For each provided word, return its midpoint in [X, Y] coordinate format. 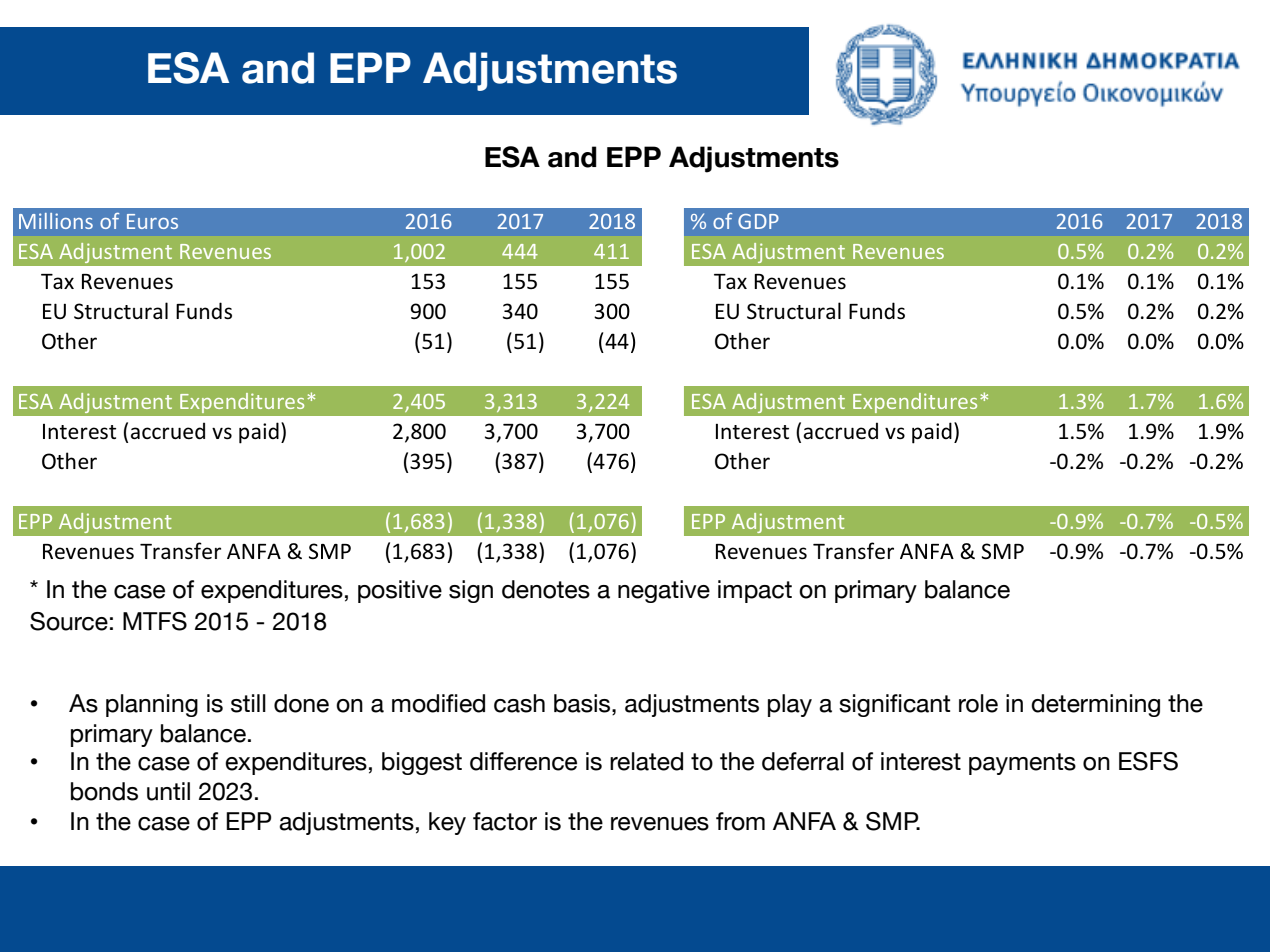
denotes [546, 589]
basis [583, 703]
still [248, 703]
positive [400, 591]
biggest [422, 763]
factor [505, 821]
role [978, 703]
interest [921, 761]
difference [523, 761]
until [168, 791]
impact [755, 591]
